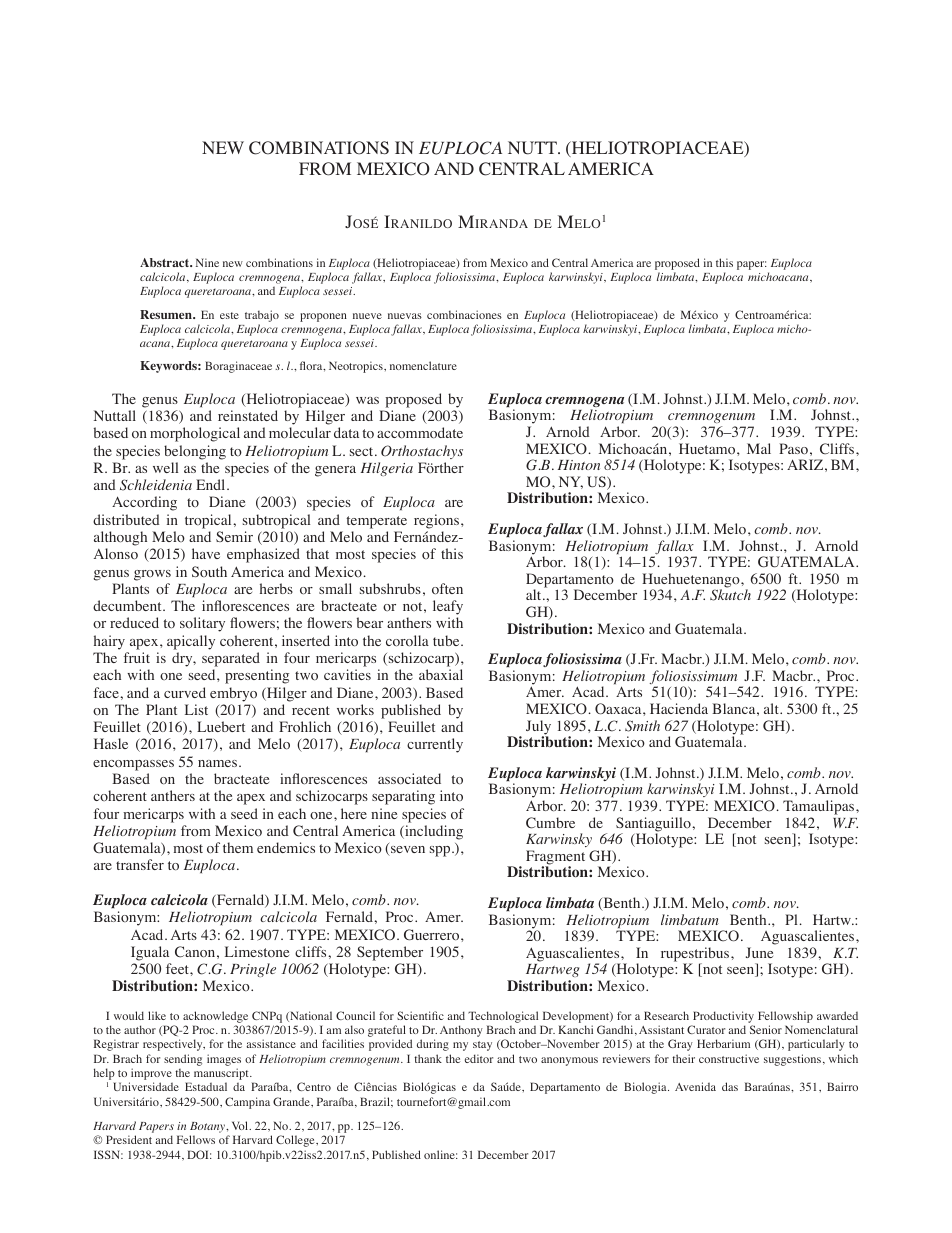 The width and height of the image is (952, 1233). I want to click on Endl, so click(212, 484).
